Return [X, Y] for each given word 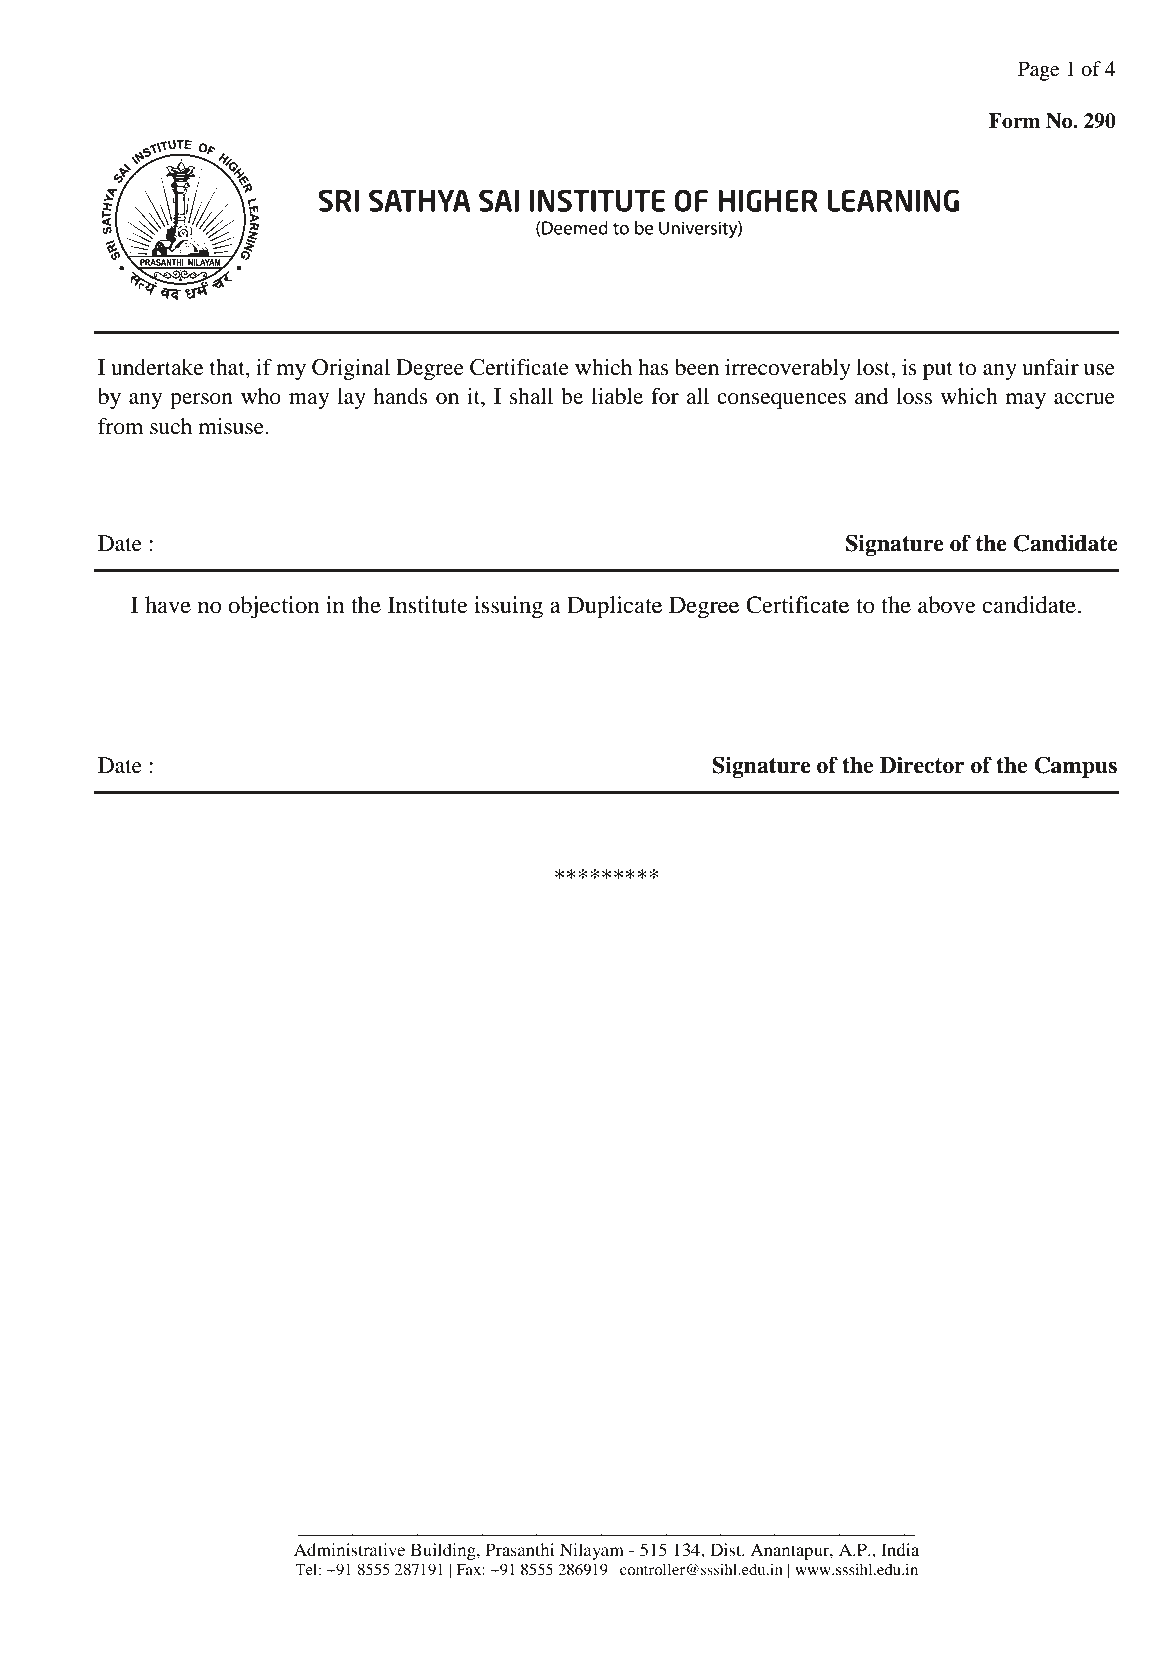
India [900, 1549]
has [653, 367]
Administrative [349, 1549]
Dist [727, 1549]
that [228, 368]
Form [1014, 121]
